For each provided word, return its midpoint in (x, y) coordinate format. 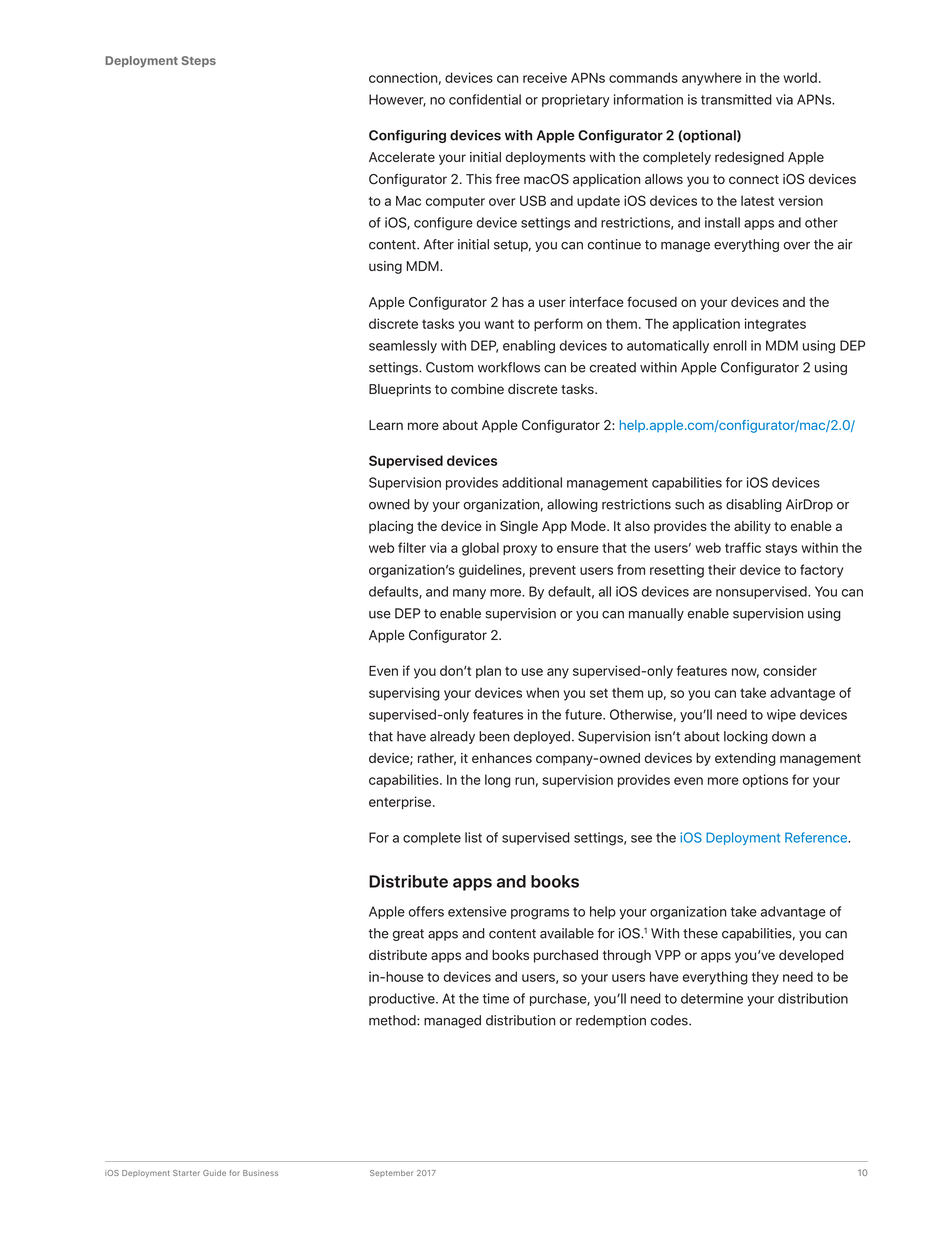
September (391, 1173)
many (469, 594)
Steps (199, 61)
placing (391, 527)
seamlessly (403, 346)
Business (260, 1173)
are (702, 593)
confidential (485, 99)
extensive (477, 911)
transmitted (736, 99)
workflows (509, 367)
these (700, 933)
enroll (730, 345)
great (408, 935)
